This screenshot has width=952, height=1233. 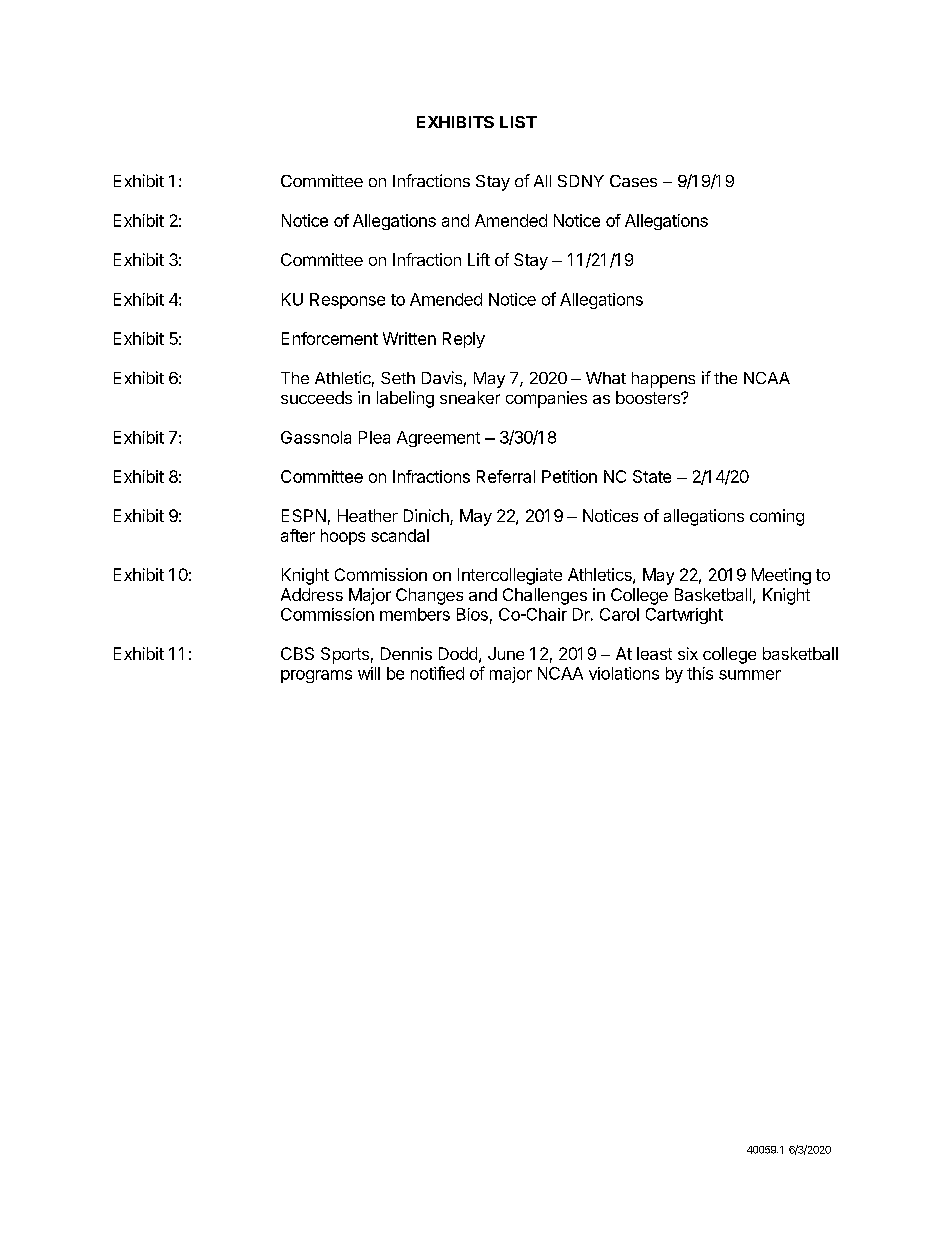 I want to click on June, so click(x=506, y=653).
